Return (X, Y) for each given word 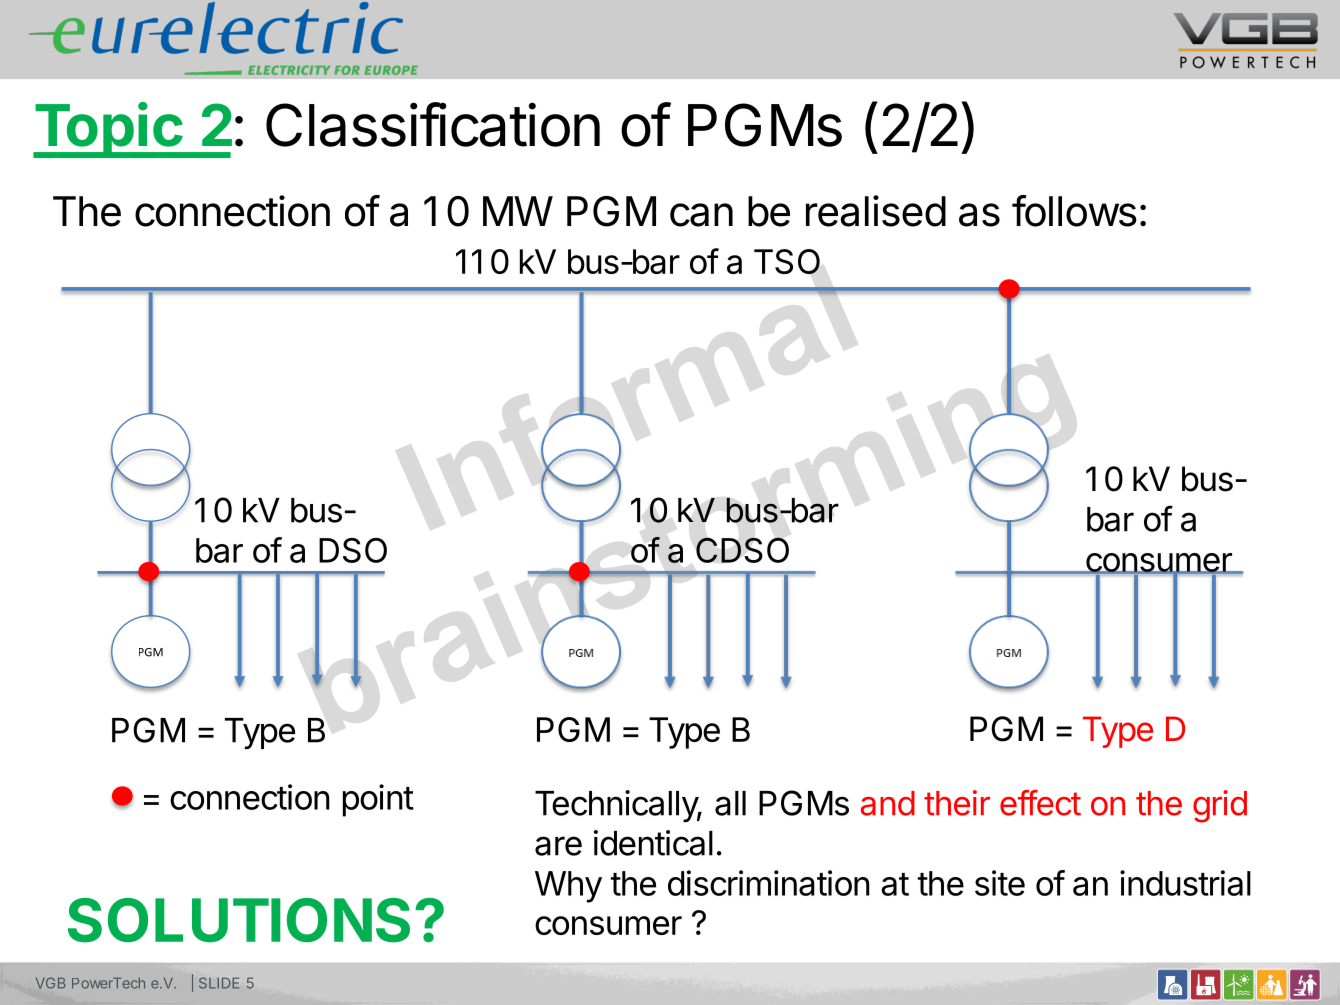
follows (1074, 211)
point (378, 800)
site (1000, 883)
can (701, 215)
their (957, 803)
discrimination (769, 883)
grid (1220, 806)
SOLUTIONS (239, 920)
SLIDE (219, 983)
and (888, 803)
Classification (433, 124)
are (558, 846)
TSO (787, 261)
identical (653, 843)
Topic (108, 130)
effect (1040, 803)
